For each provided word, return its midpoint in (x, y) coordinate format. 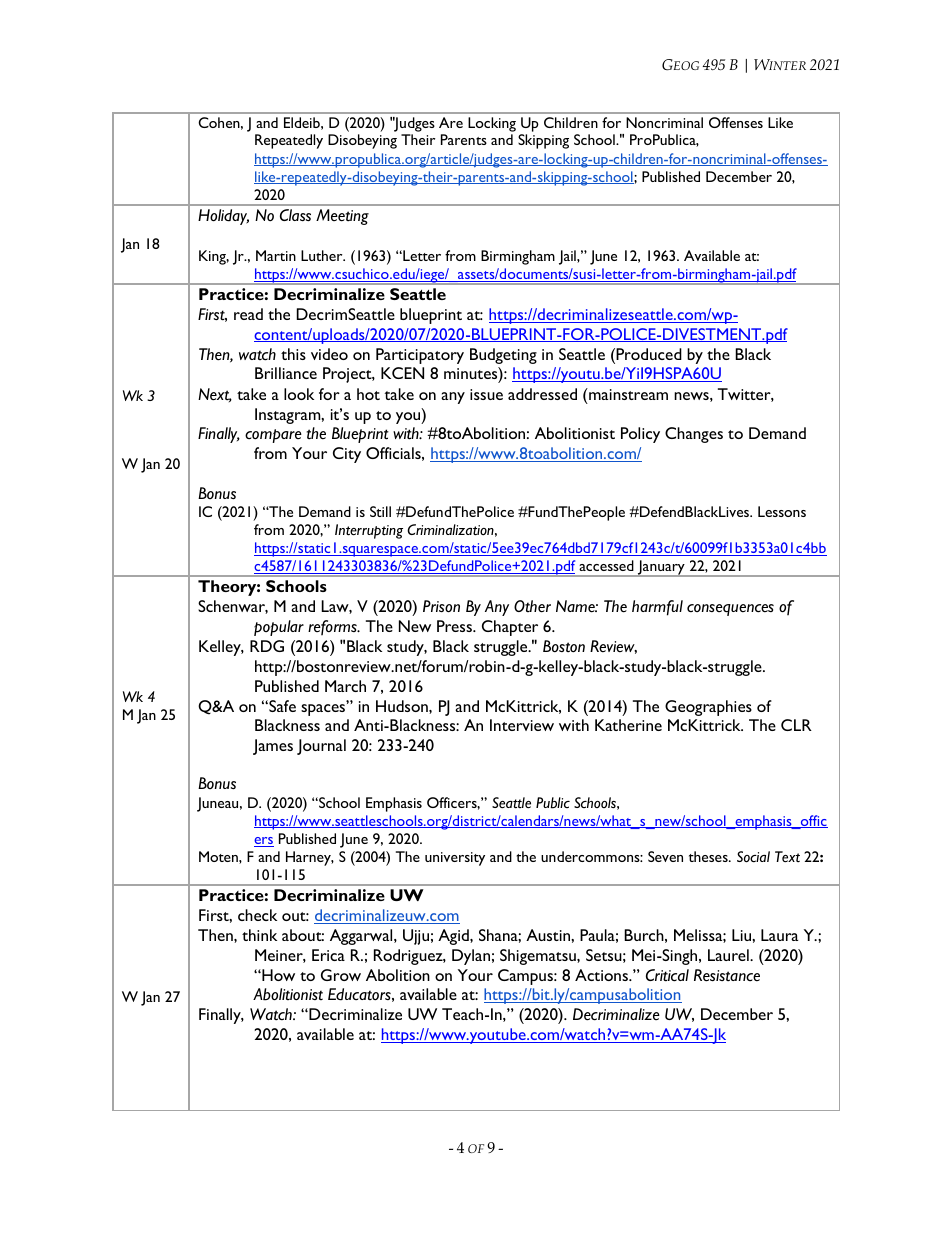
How (277, 975)
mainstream (627, 394)
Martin (276, 255)
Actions (602, 975)
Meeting (342, 217)
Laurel (729, 955)
